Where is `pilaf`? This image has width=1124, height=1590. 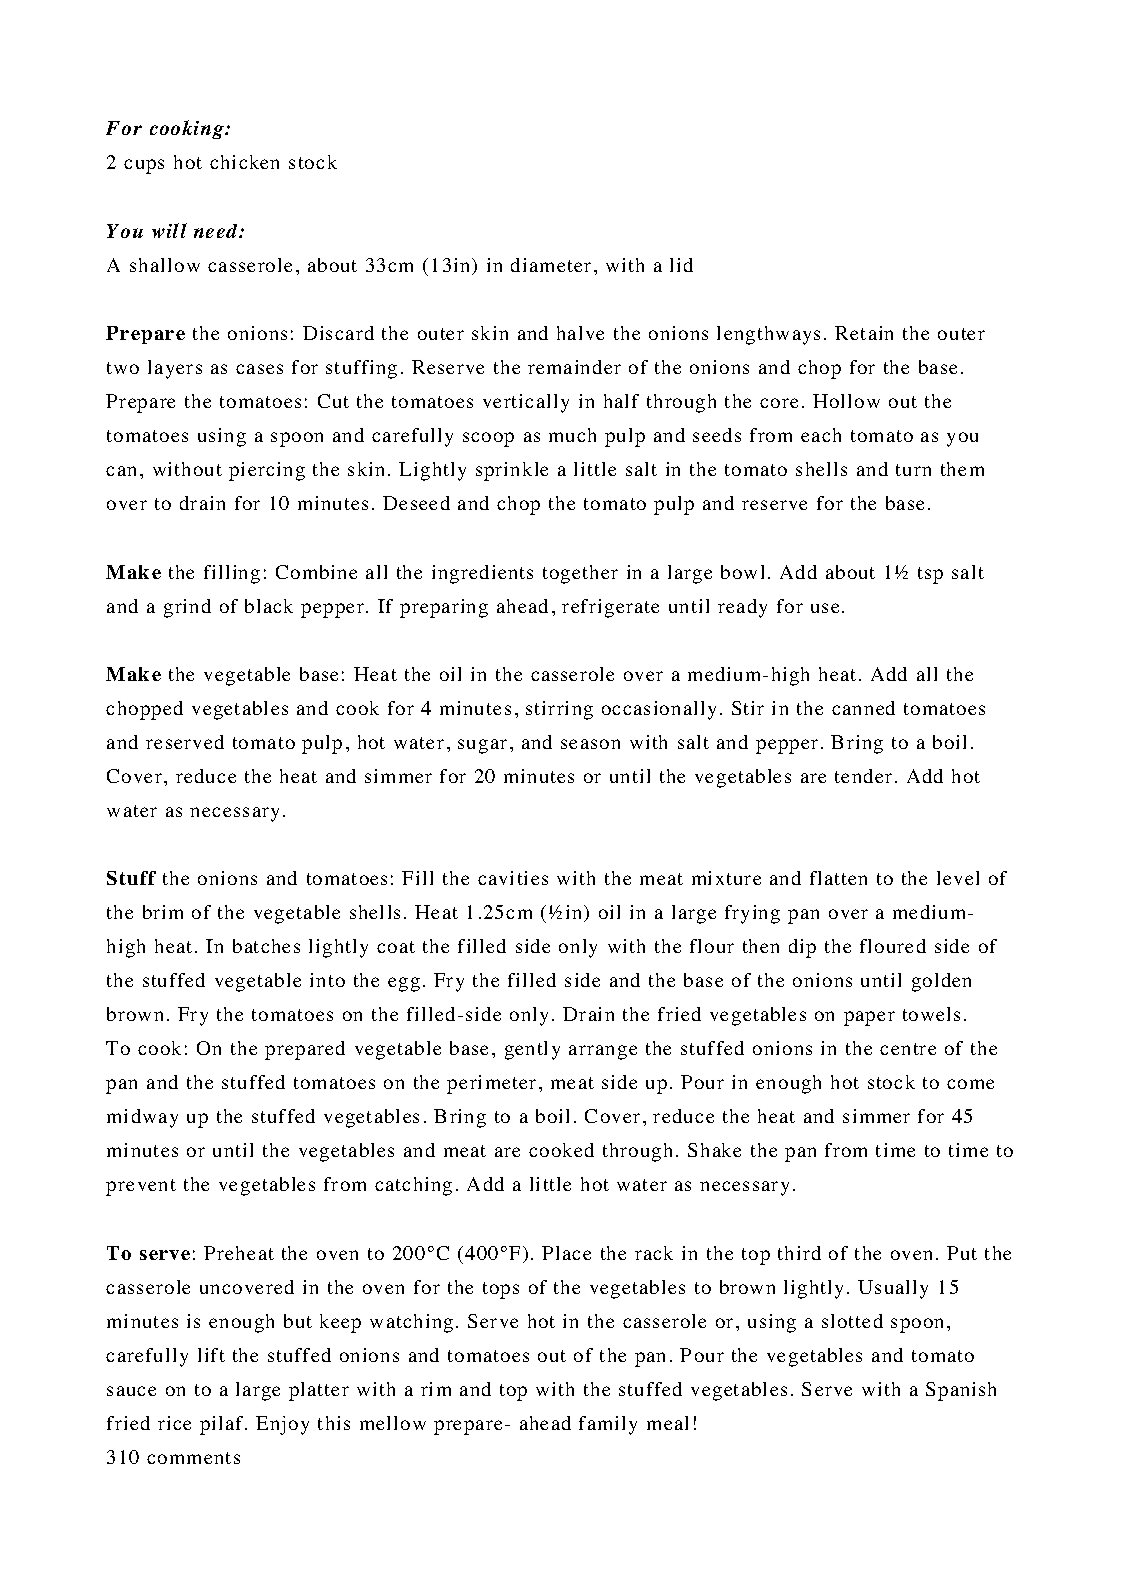 pilaf is located at coordinates (223, 1425).
